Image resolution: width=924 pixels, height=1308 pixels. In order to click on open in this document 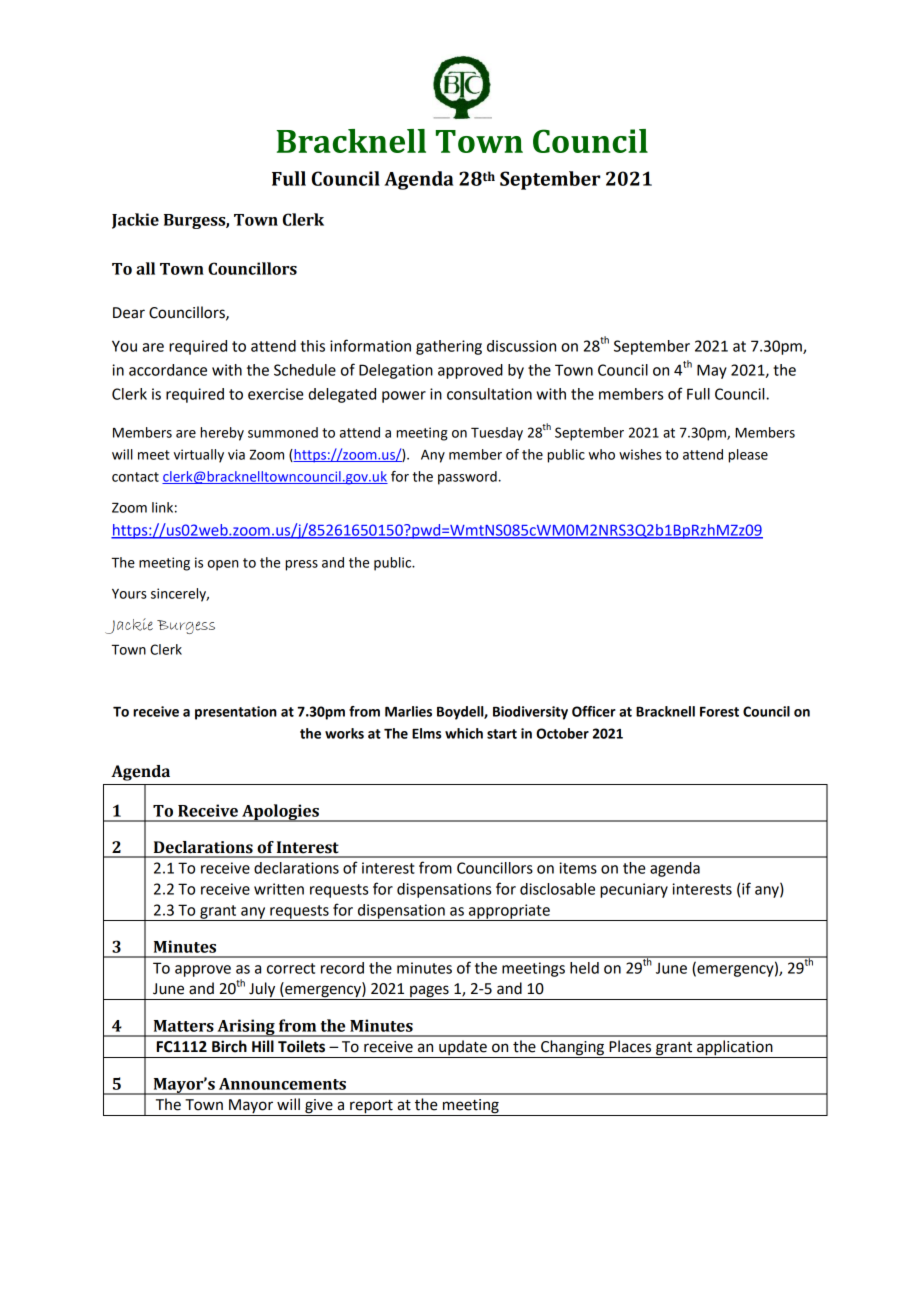, I will do `click(223, 565)`.
